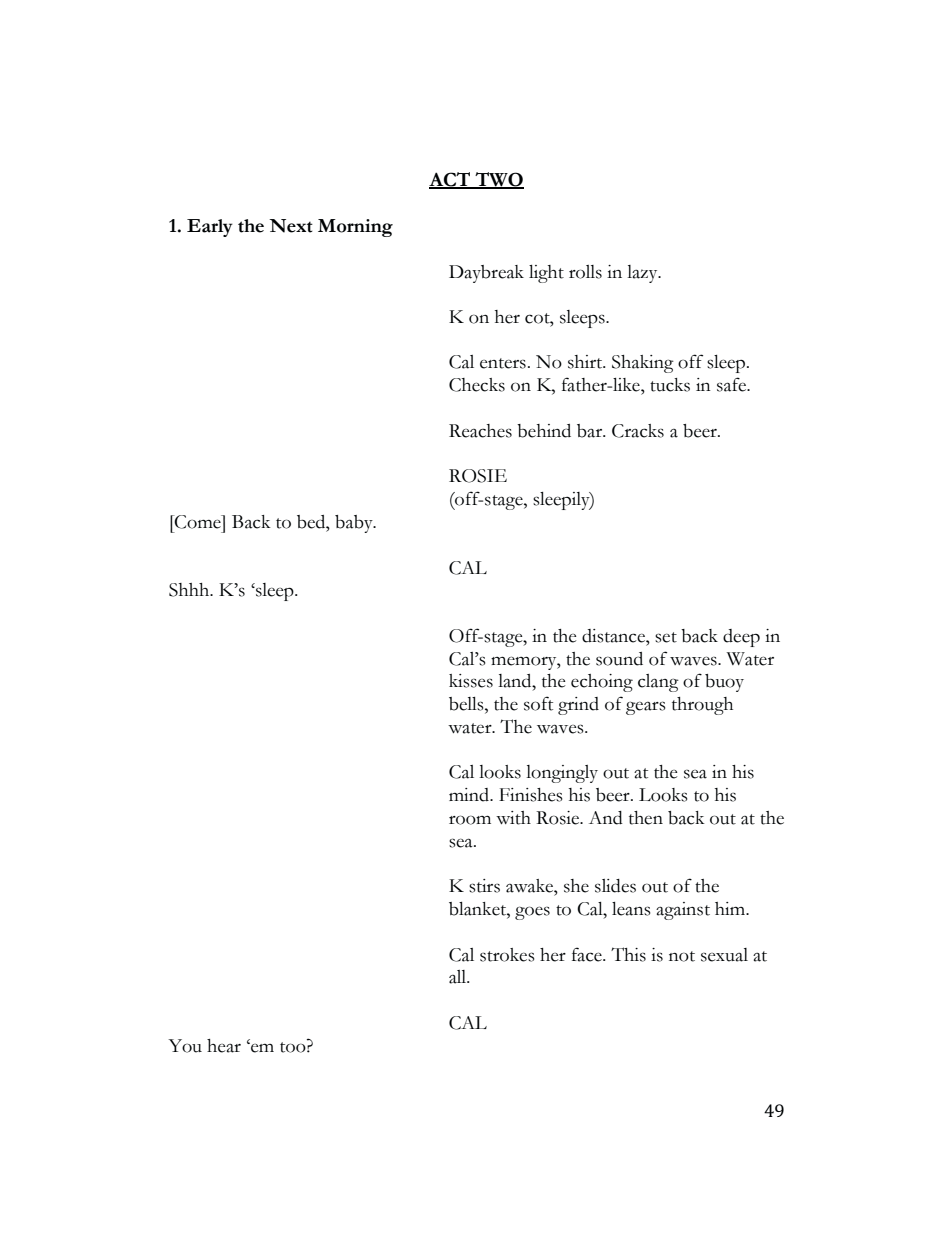 This screenshot has height=1233, width=952. Describe the element at coordinates (459, 977) in the screenshot. I see `all` at that location.
